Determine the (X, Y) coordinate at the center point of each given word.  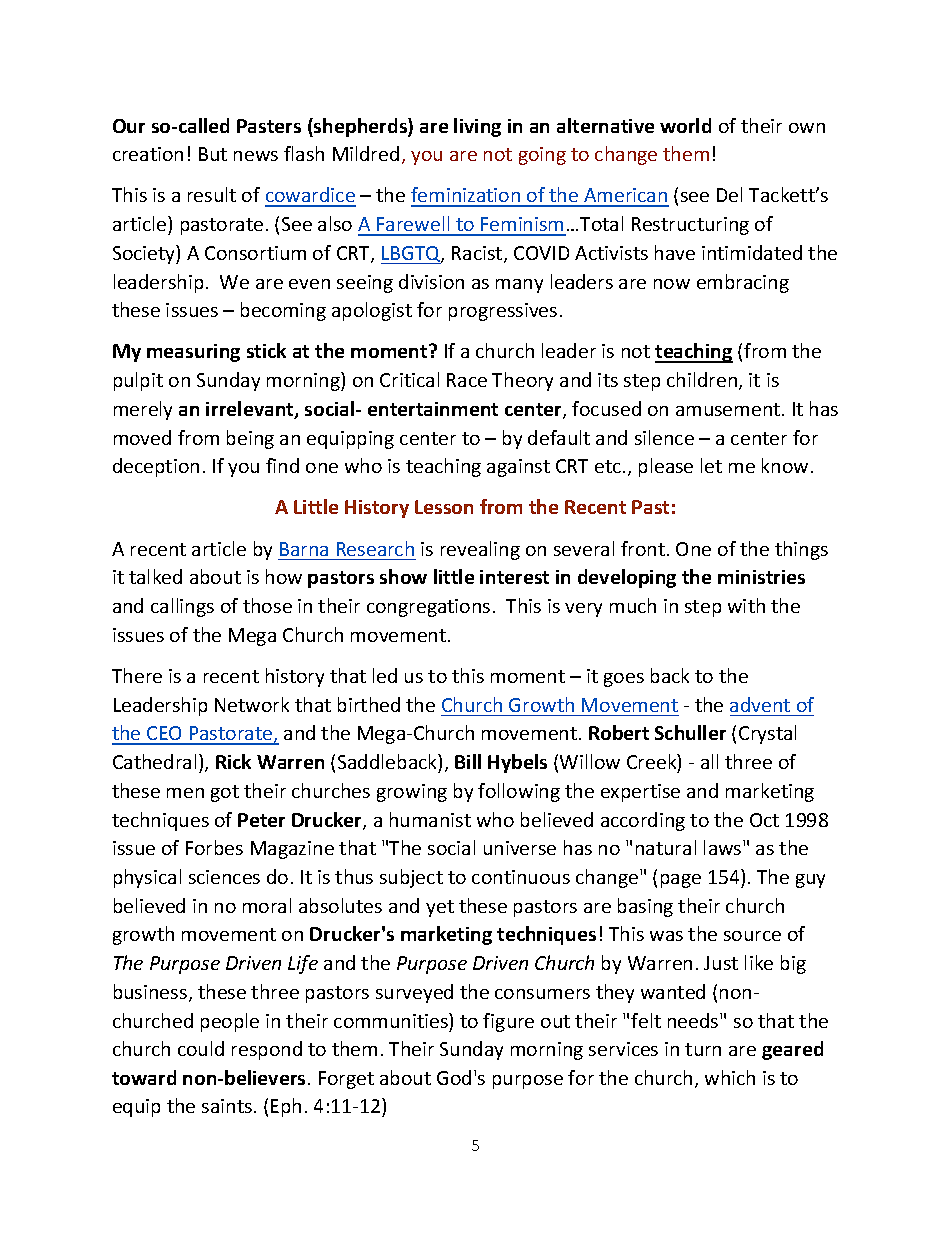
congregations (428, 608)
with (746, 605)
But (213, 154)
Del (729, 194)
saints (227, 1106)
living (477, 127)
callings (182, 607)
